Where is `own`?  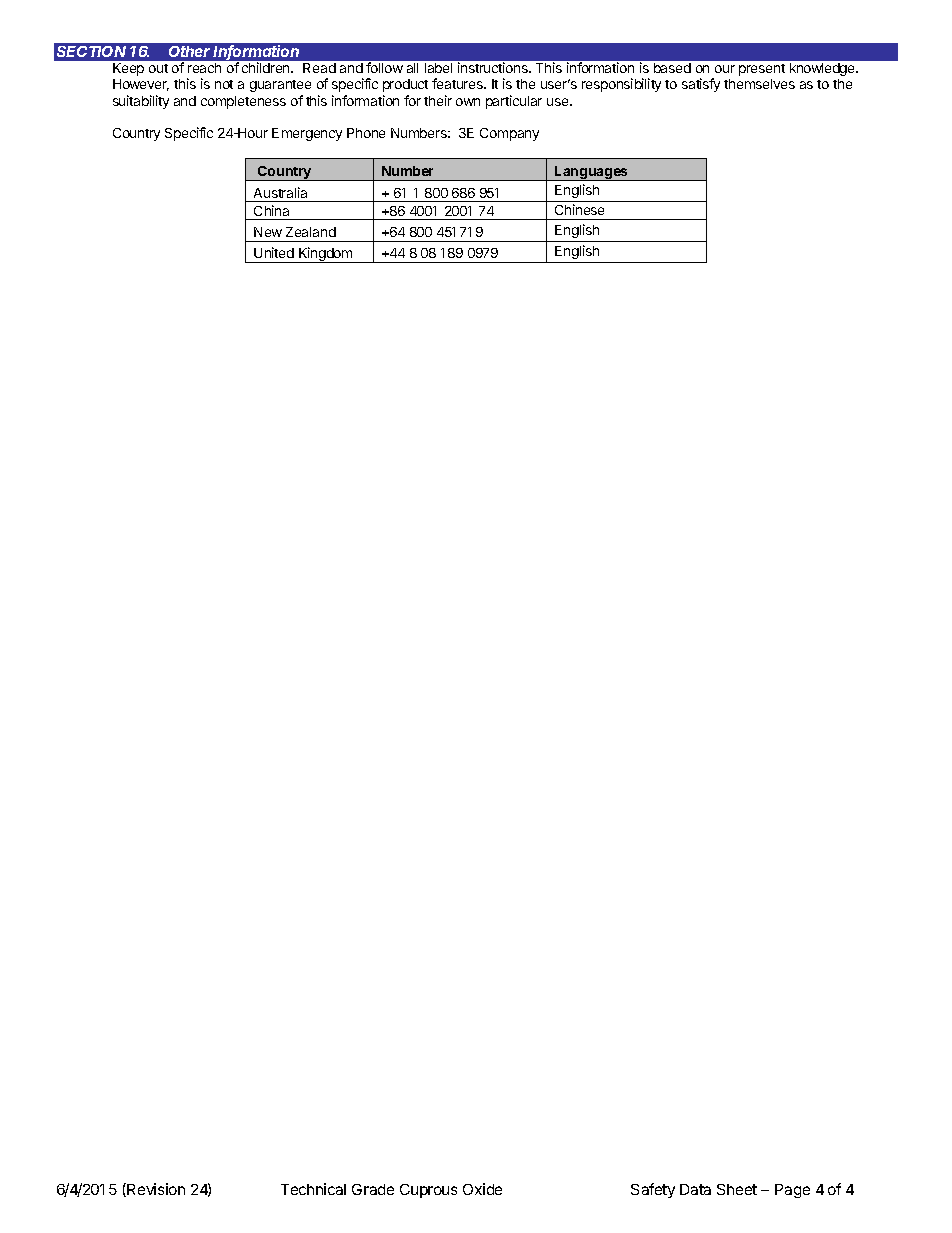 own is located at coordinates (468, 102).
